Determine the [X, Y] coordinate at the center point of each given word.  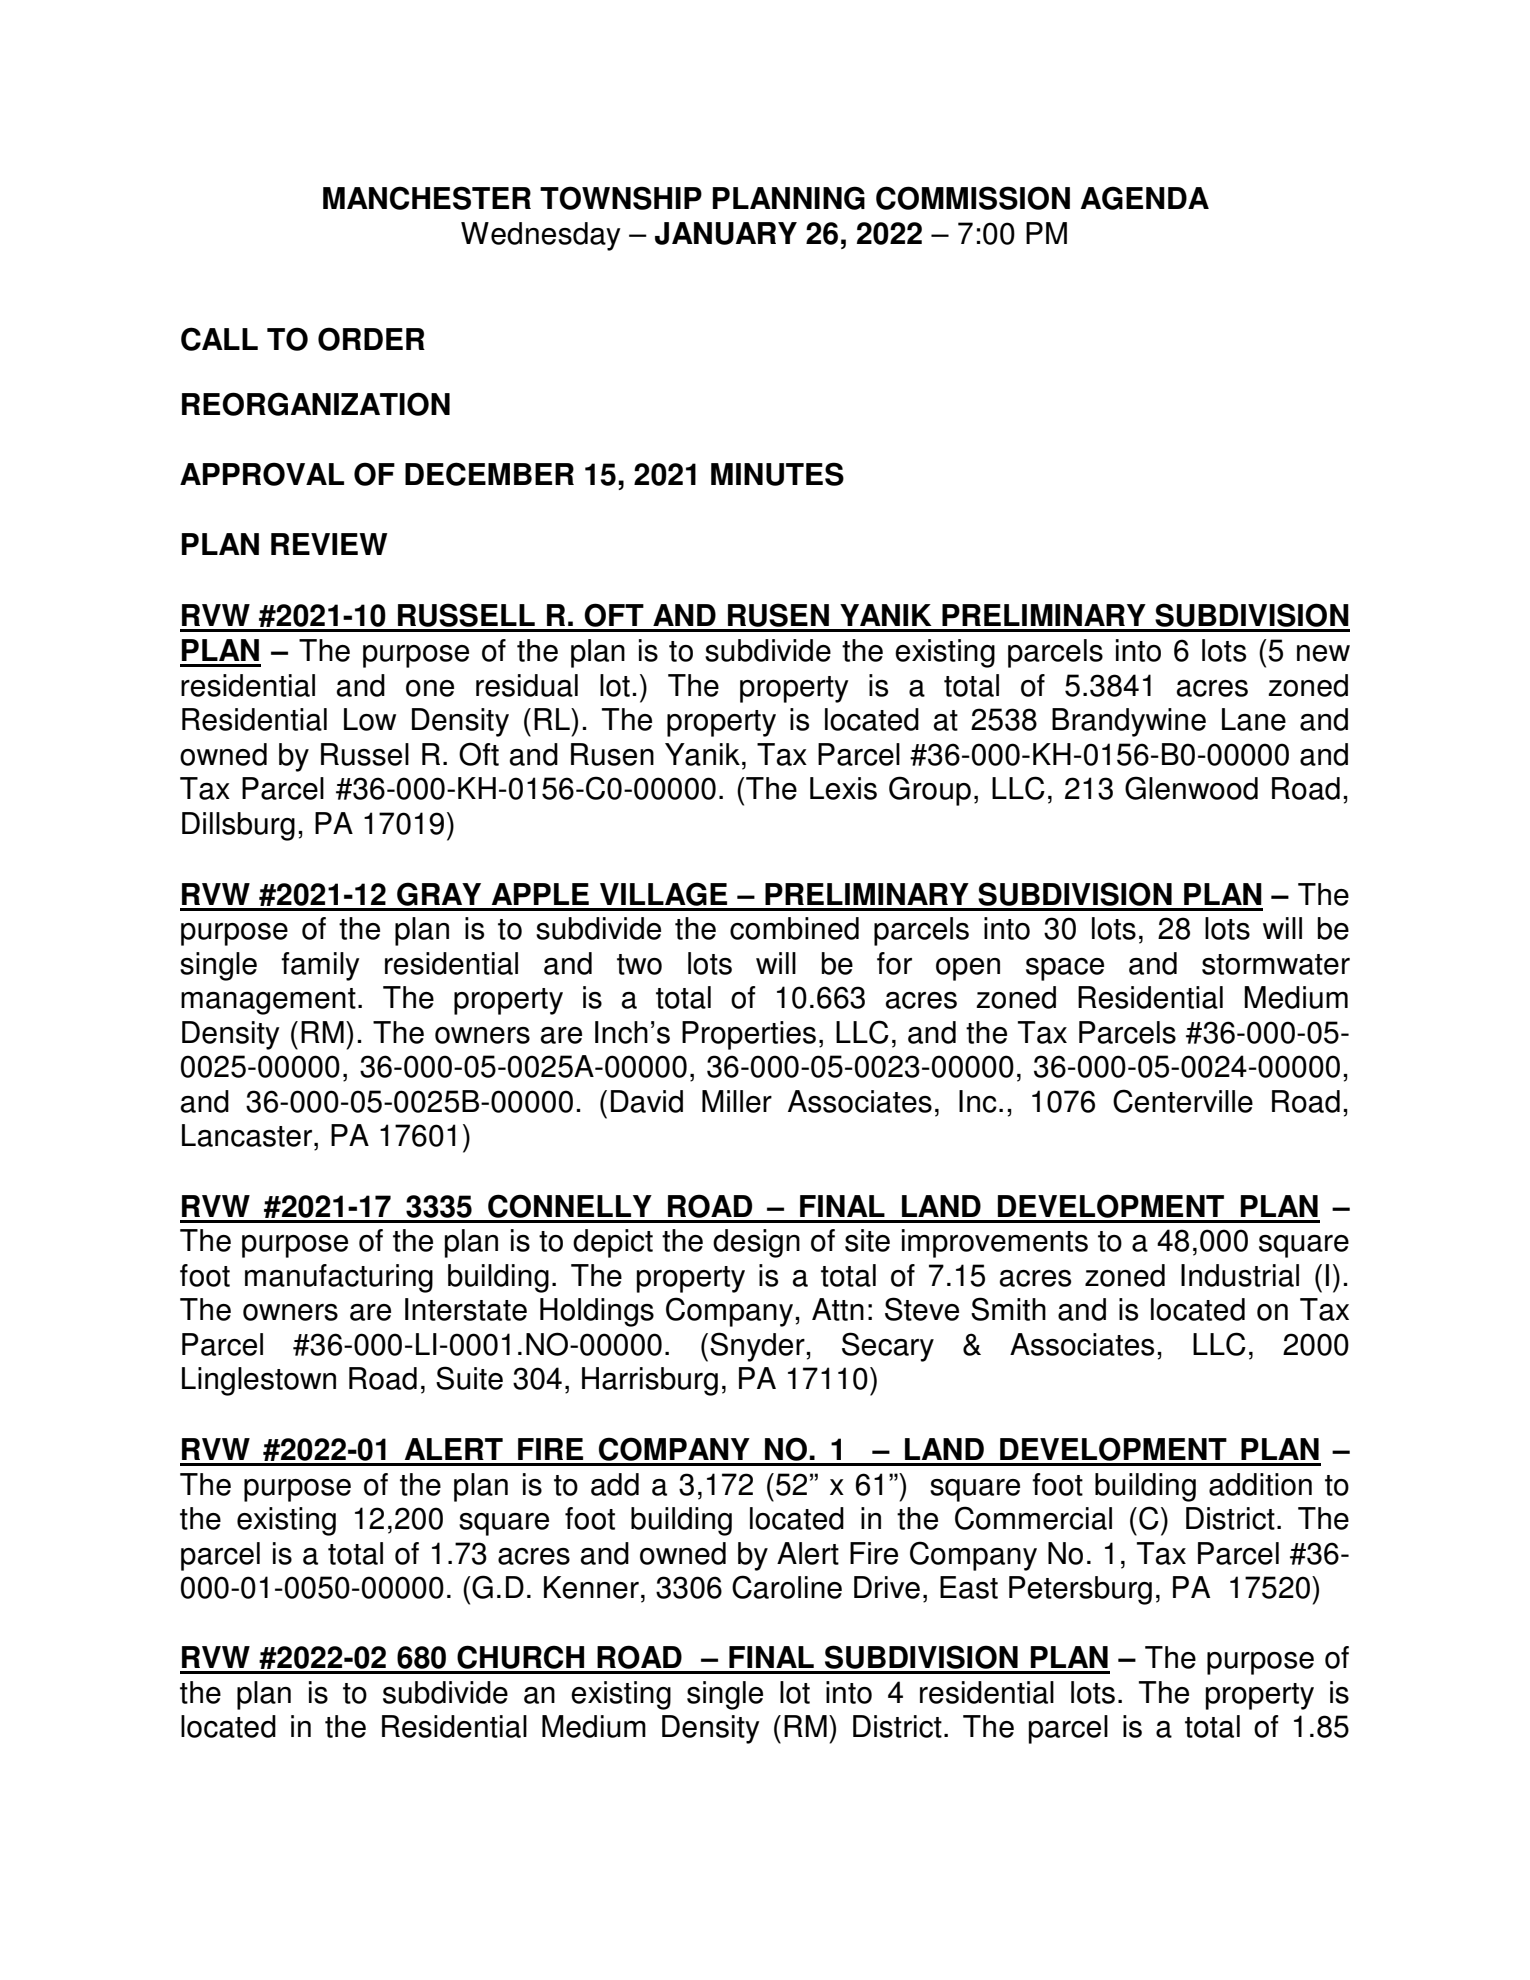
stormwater [1276, 964]
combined [794, 928]
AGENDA [1145, 198]
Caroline [787, 1587]
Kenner [591, 1587]
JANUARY [726, 233]
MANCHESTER [427, 198]
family [320, 966]
